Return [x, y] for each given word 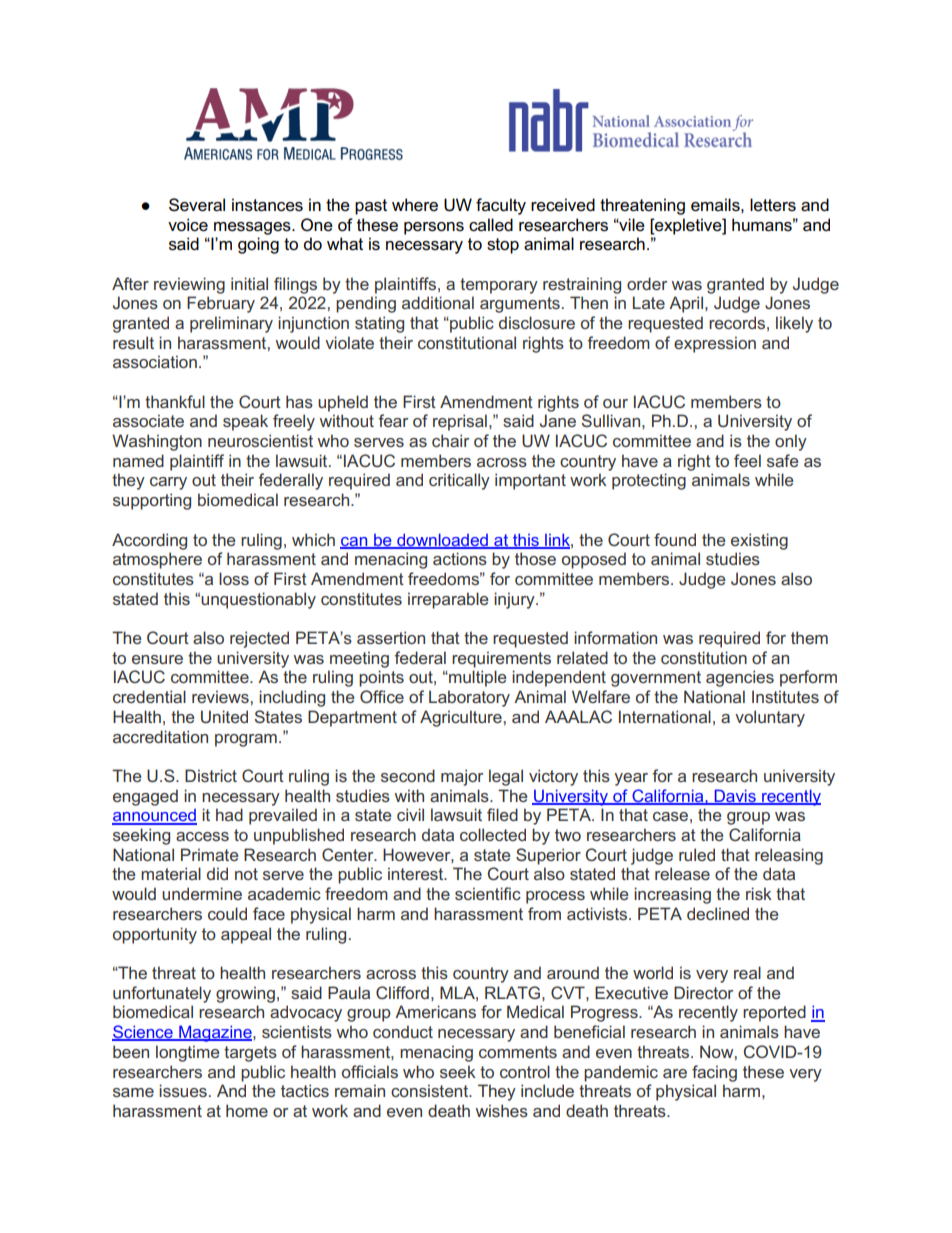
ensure [157, 659]
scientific [488, 893]
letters [773, 205]
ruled [697, 854]
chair [450, 440]
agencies [740, 678]
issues [183, 1090]
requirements [501, 659]
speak [245, 422]
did [217, 873]
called [491, 225]
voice [188, 225]
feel [747, 460]
